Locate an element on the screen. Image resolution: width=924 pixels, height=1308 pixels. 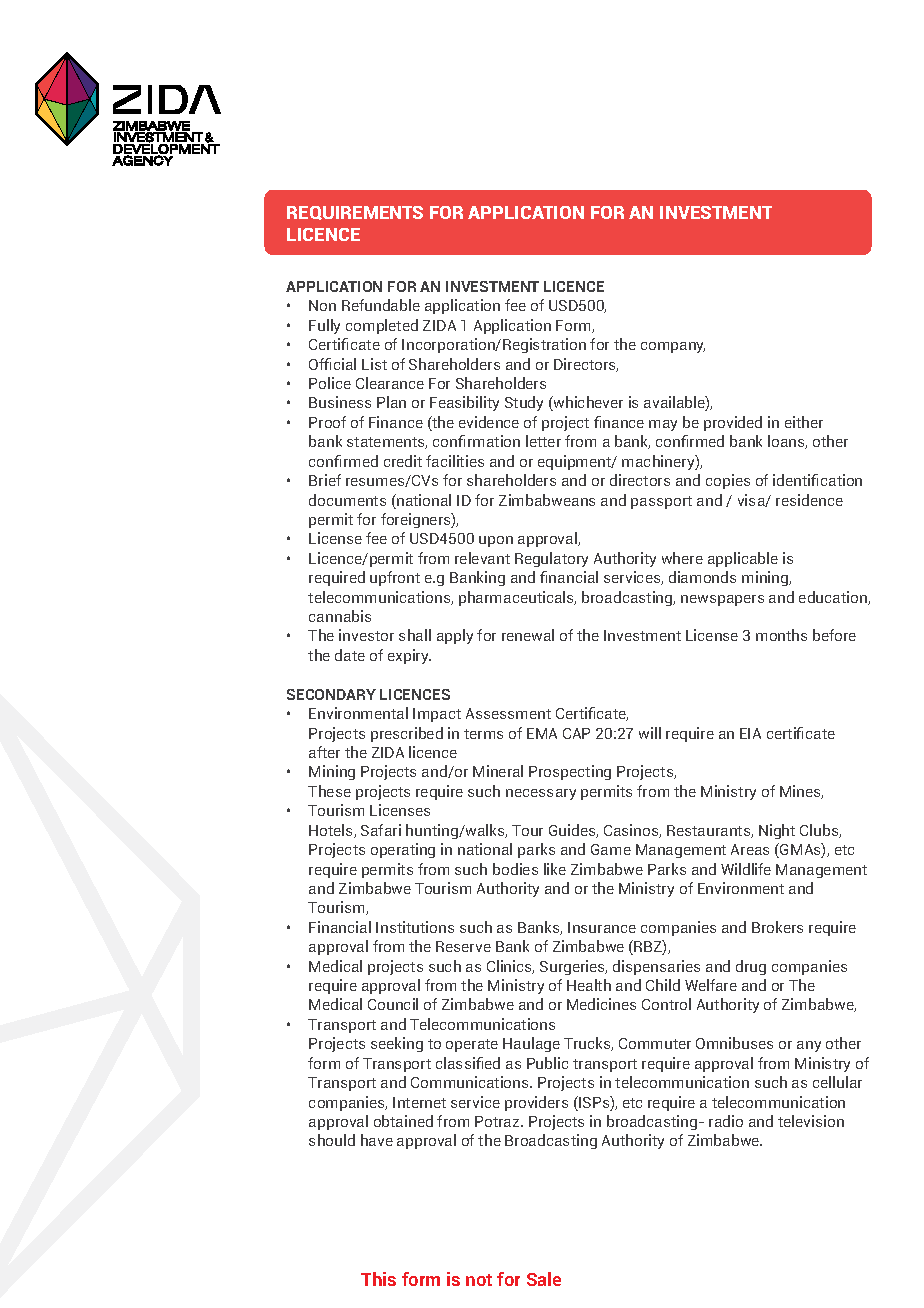
Sale is located at coordinates (544, 1279).
